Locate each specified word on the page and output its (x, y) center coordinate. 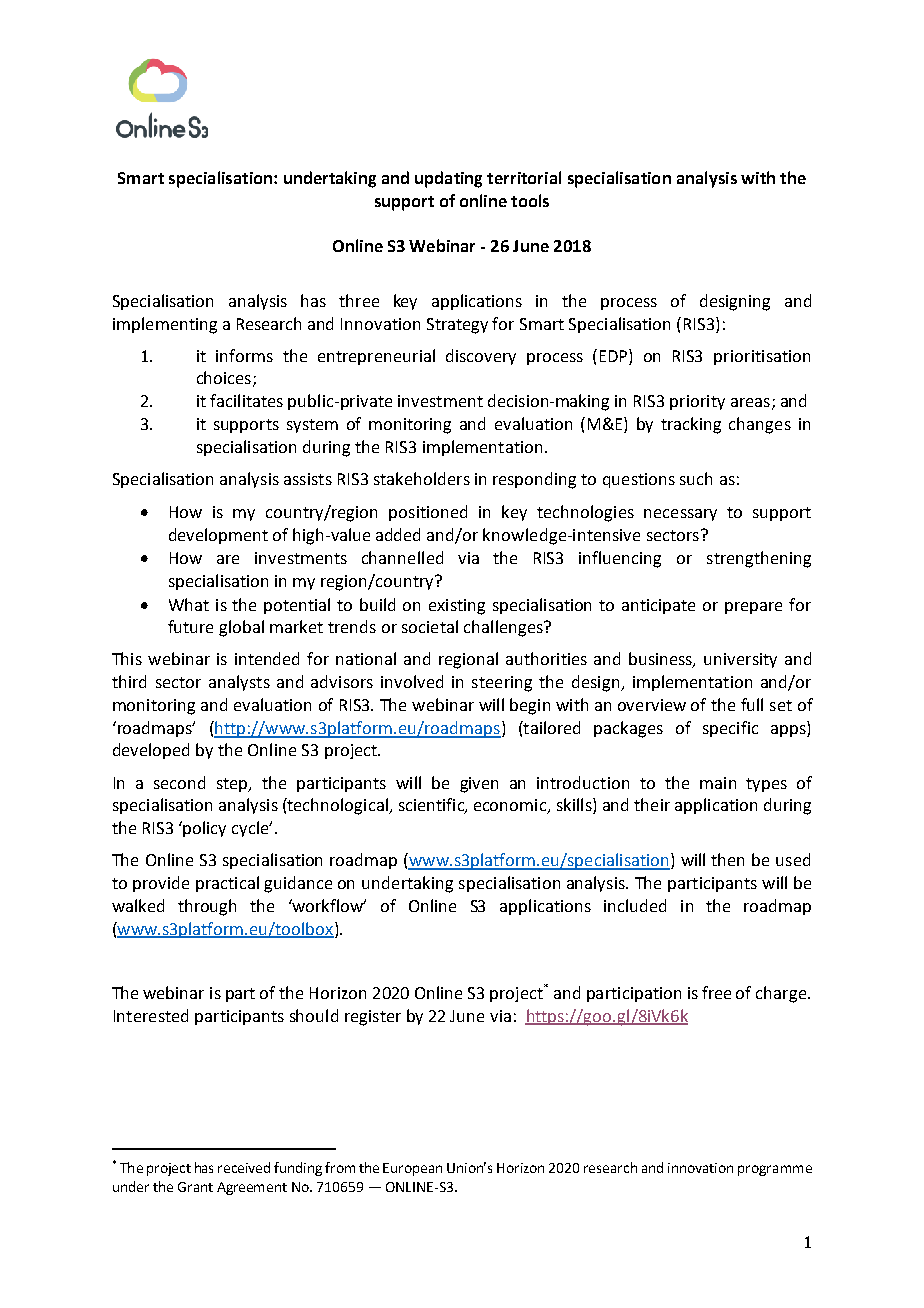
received (244, 1167)
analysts (239, 683)
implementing (165, 325)
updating (448, 179)
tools (530, 200)
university (740, 660)
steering (502, 684)
